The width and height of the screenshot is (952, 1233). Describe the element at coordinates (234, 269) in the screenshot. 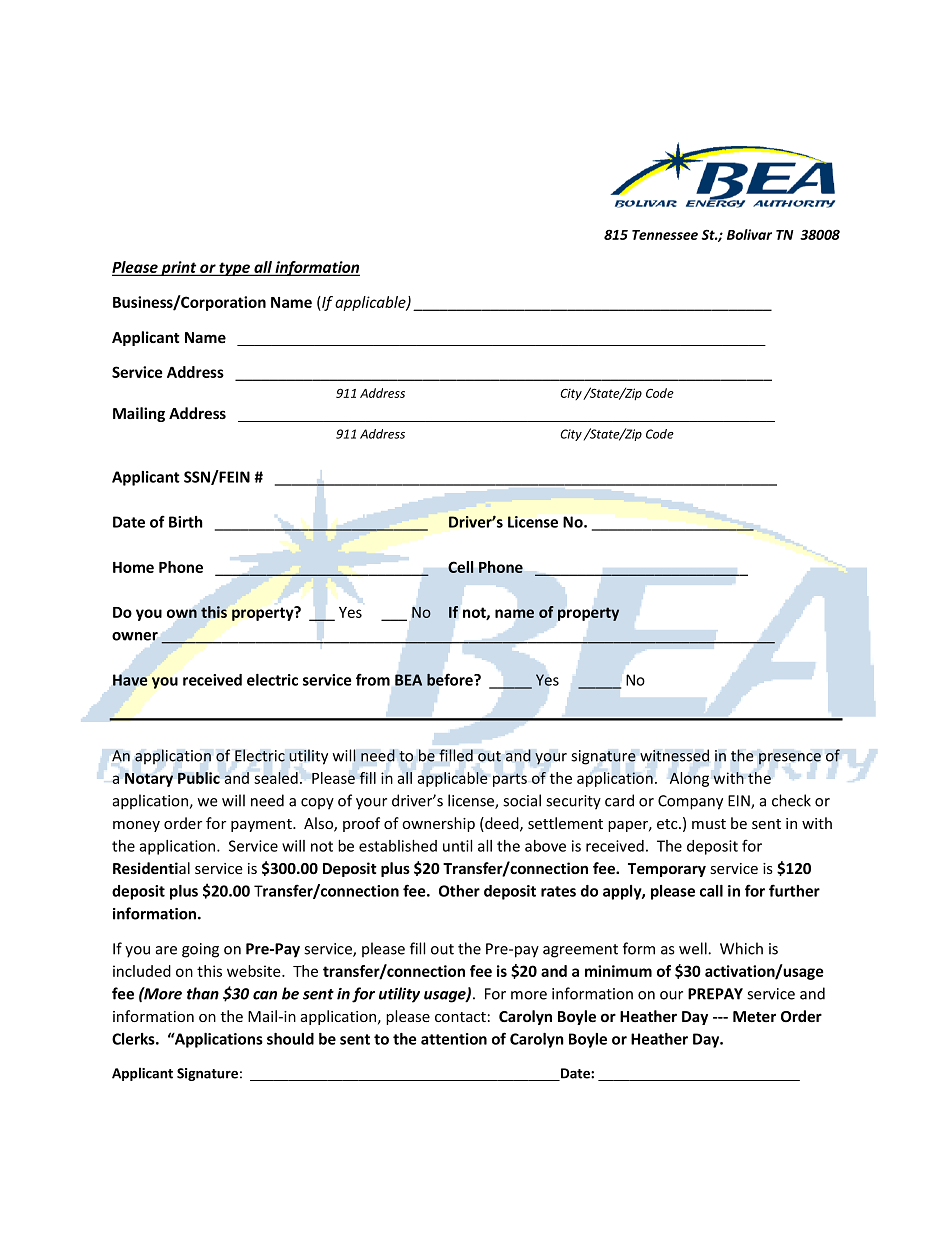

I see `type` at that location.
